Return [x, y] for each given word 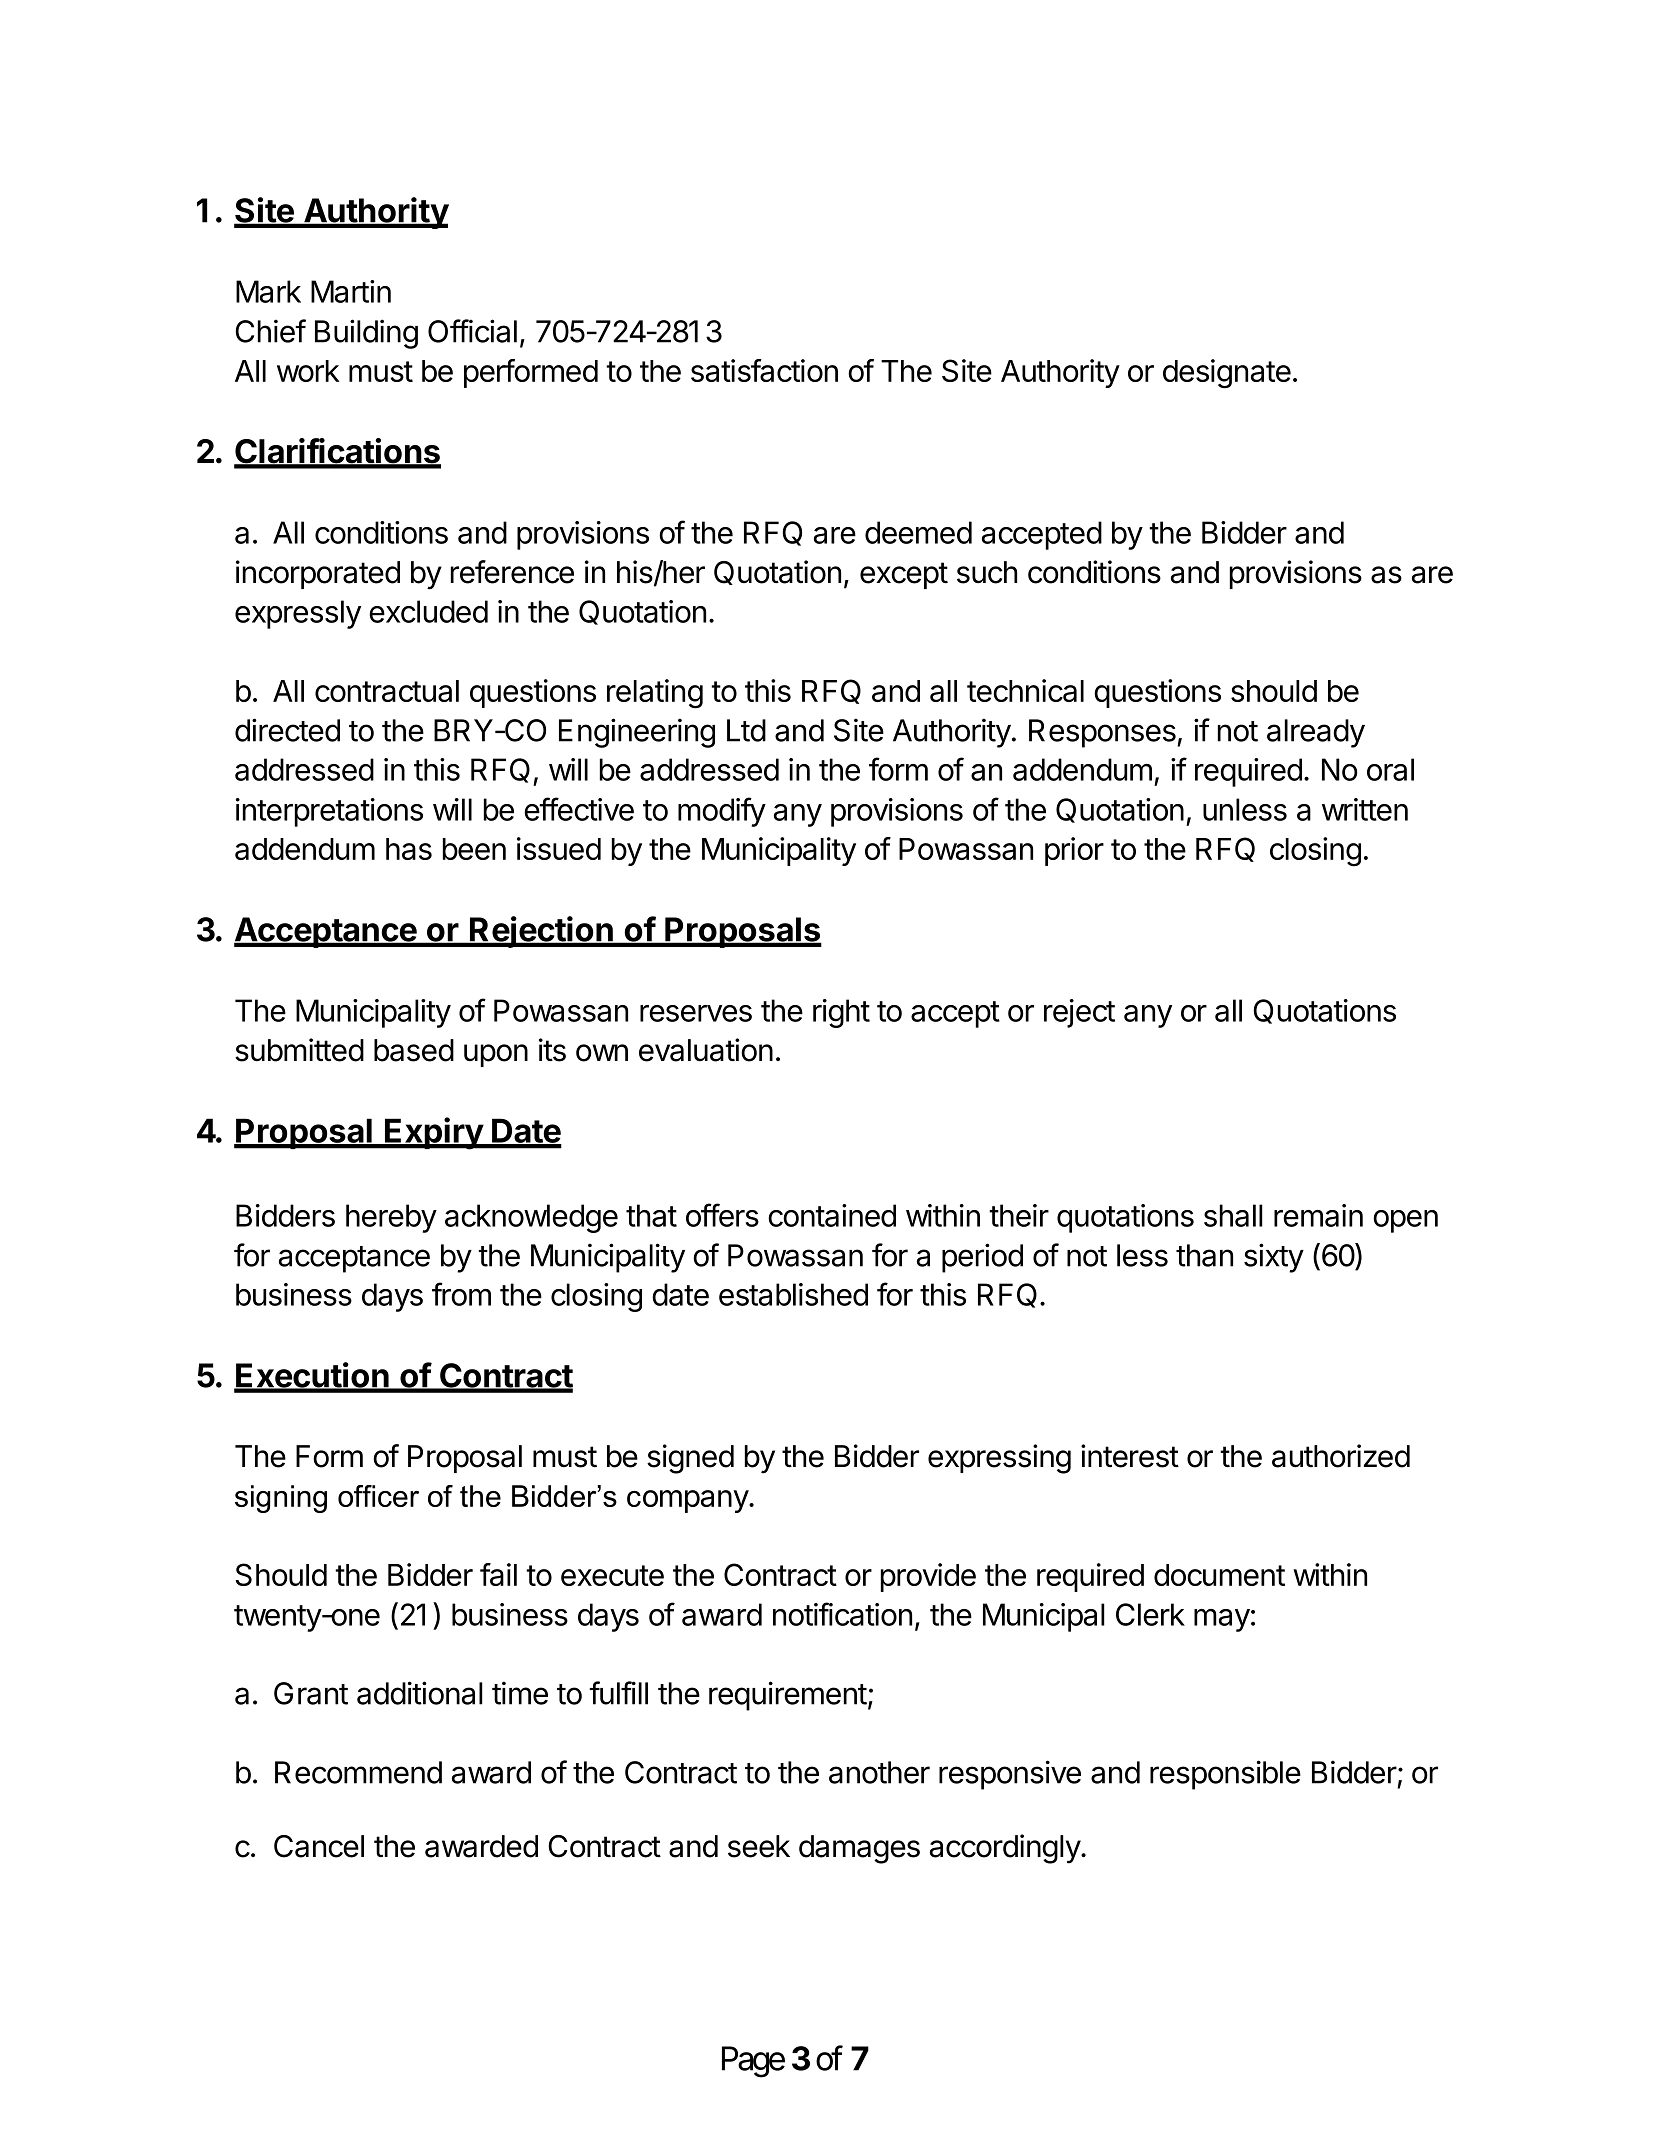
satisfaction [764, 370]
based [414, 1050]
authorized [1341, 1456]
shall [1233, 1215]
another [879, 1772]
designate [1227, 374]
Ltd [746, 730]
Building [366, 334]
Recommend [358, 1772]
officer [378, 1496]
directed [287, 730]
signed [690, 1459]
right [841, 1013]
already [1316, 733]
